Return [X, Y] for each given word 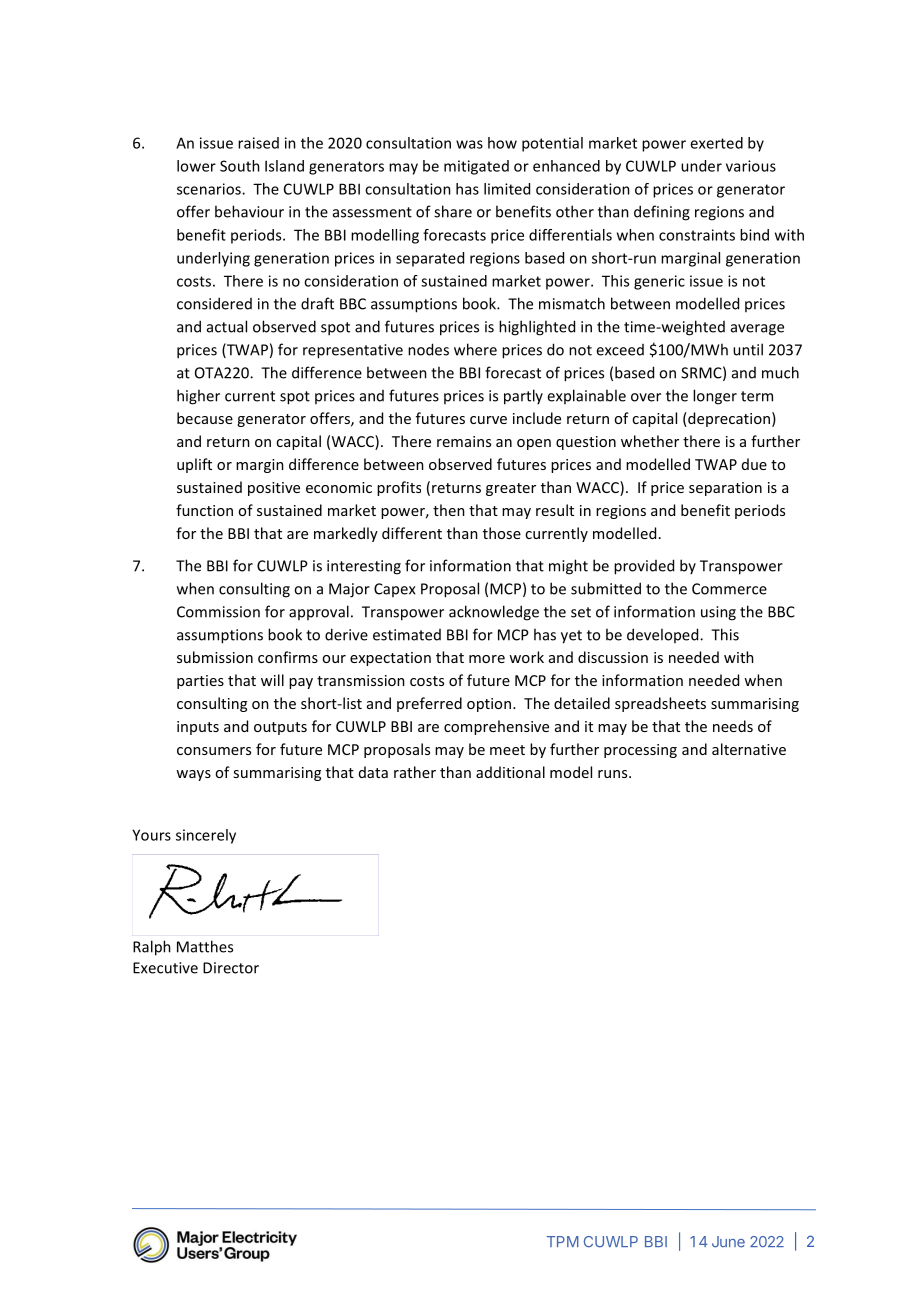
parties [200, 682]
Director [231, 968]
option [489, 705]
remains [464, 441]
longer [715, 397]
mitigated [476, 167]
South [240, 166]
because [205, 418]
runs [614, 774]
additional [510, 772]
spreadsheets [660, 704]
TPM [563, 1241]
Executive [165, 968]
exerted [716, 143]
